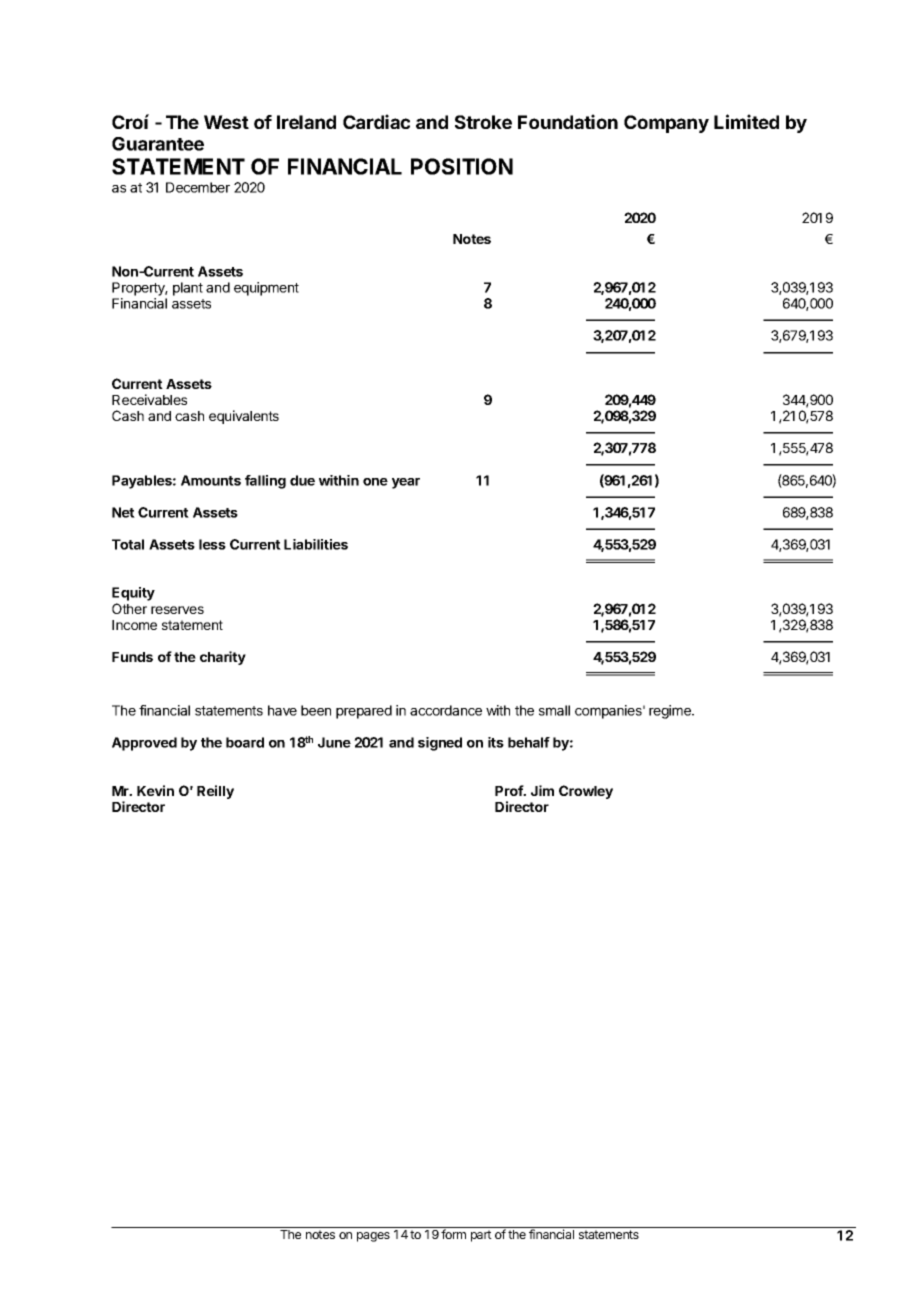 This page has width=924, height=1307. Describe the element at coordinates (244, 417) in the page. I see `equivalents` at that location.
